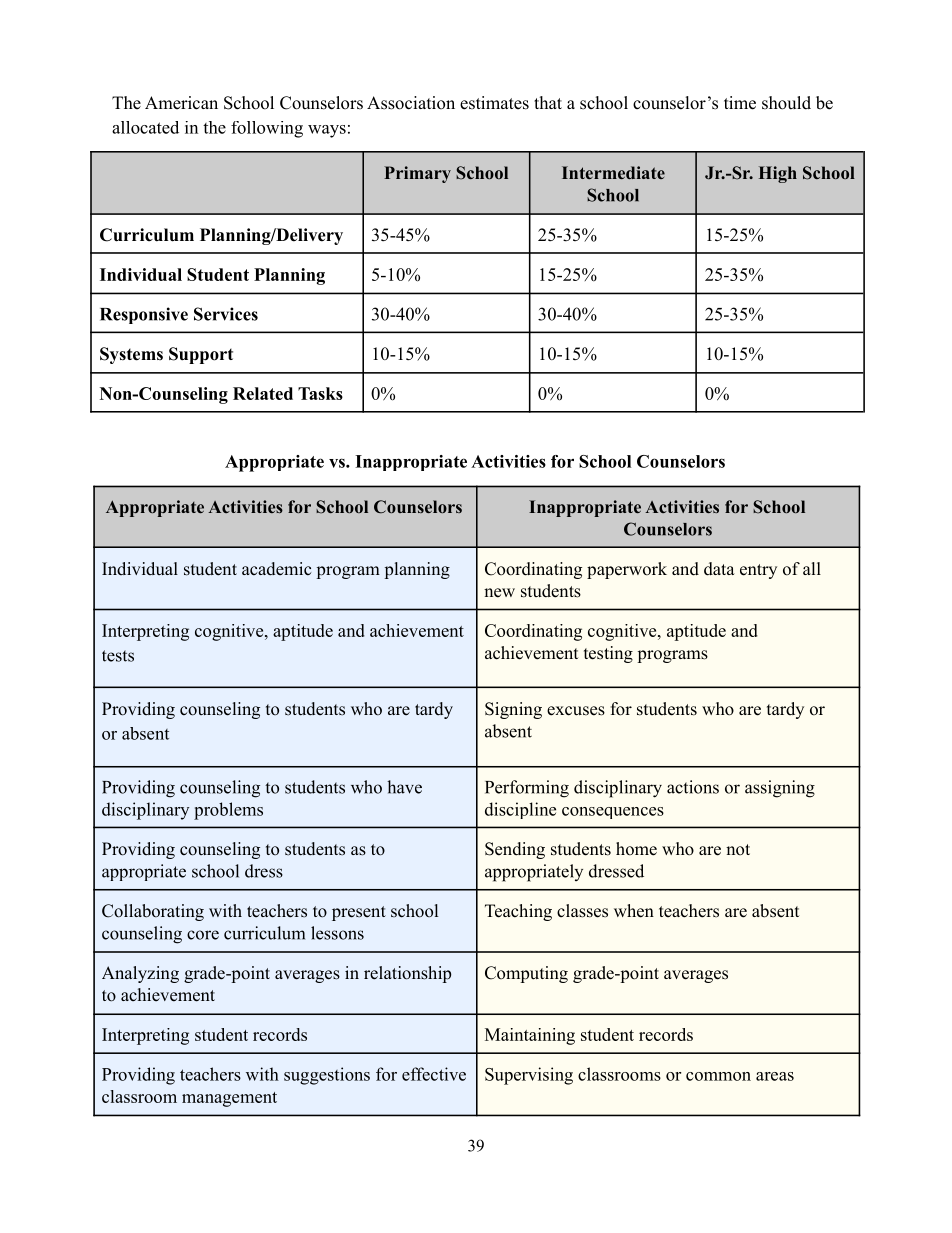 This screenshot has width=952, height=1233. I want to click on American, so click(181, 103).
